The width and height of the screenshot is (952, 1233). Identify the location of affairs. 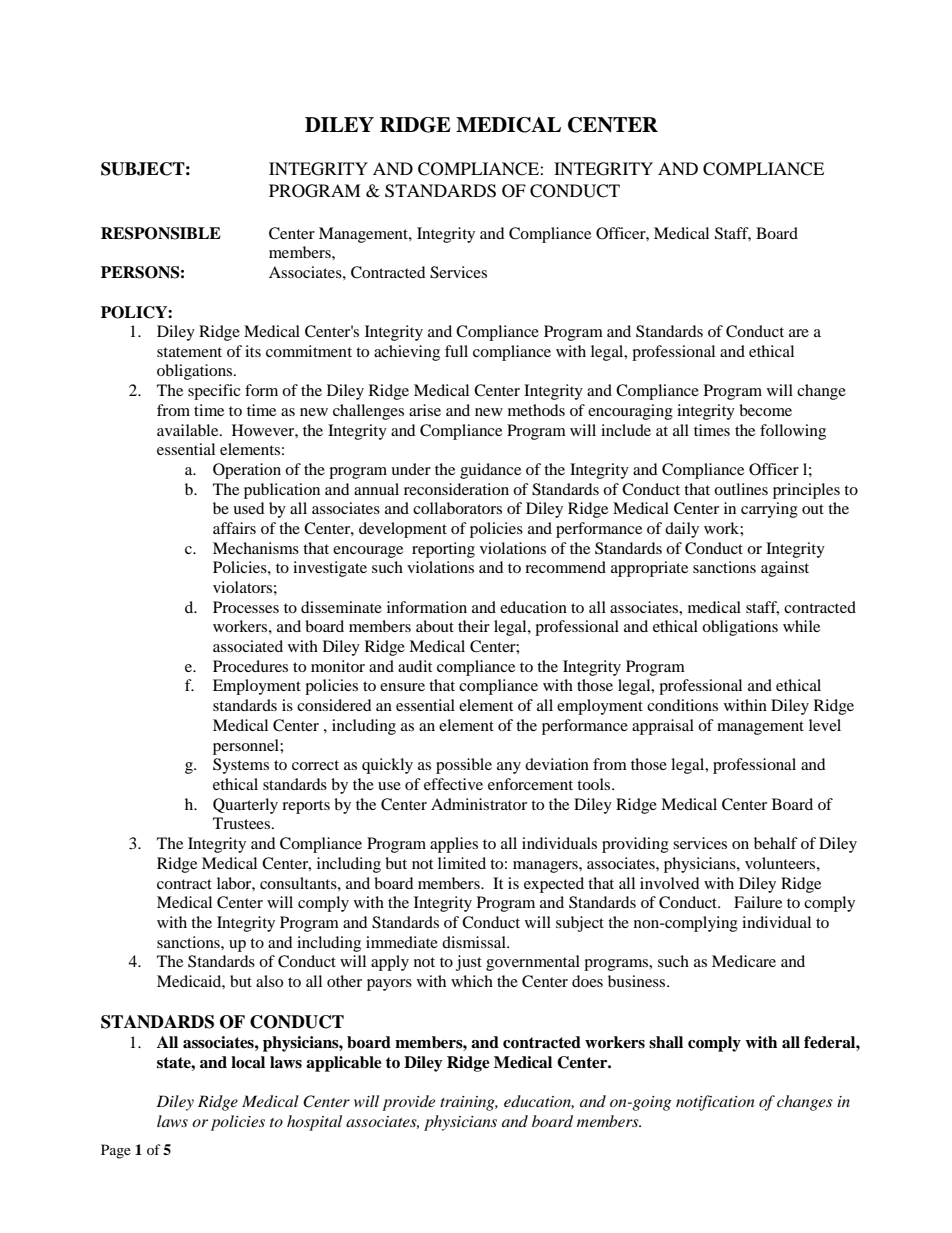
(234, 528).
